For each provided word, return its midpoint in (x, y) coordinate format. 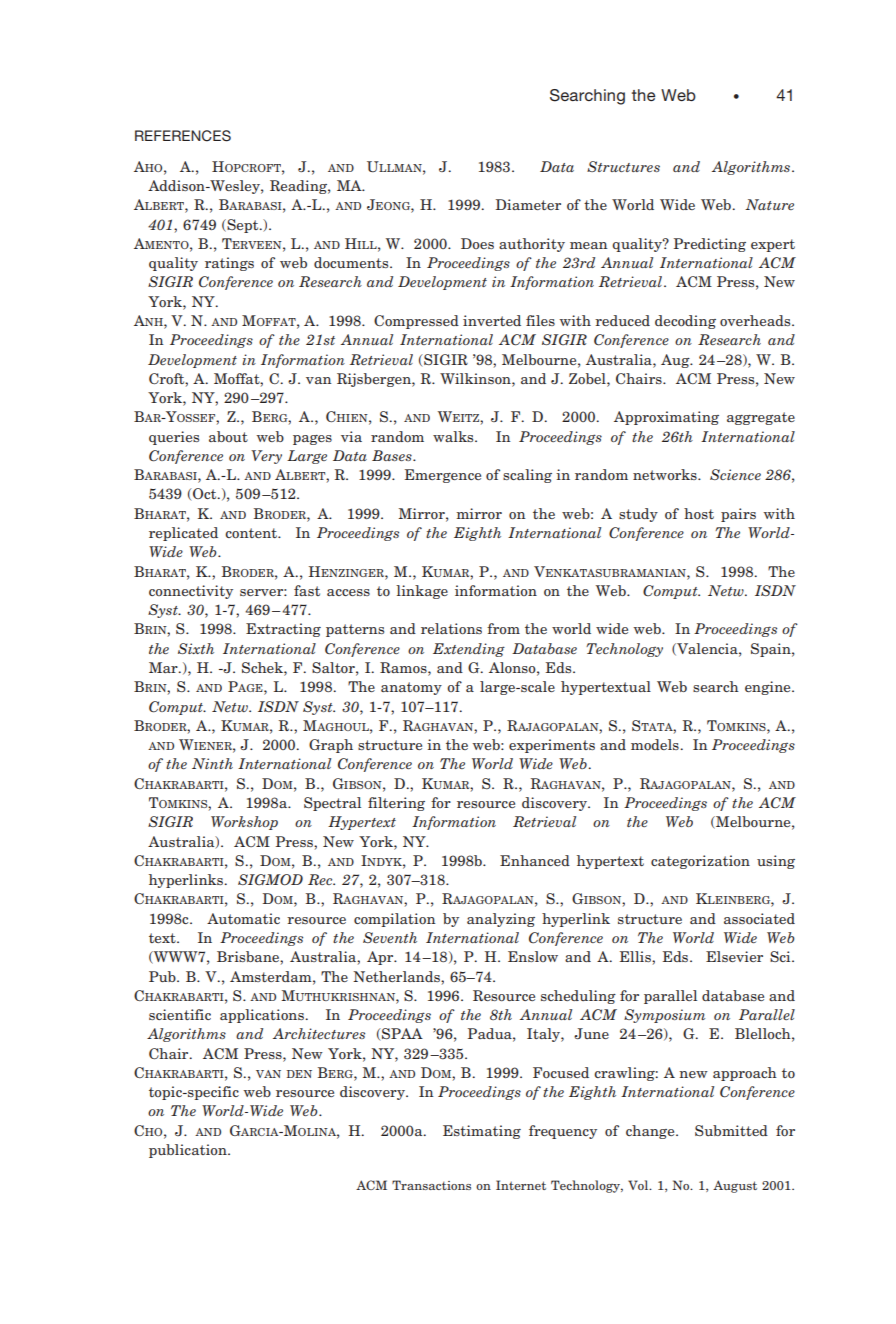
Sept (243, 226)
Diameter (528, 204)
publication (189, 1151)
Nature (769, 204)
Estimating (482, 1132)
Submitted (731, 1130)
